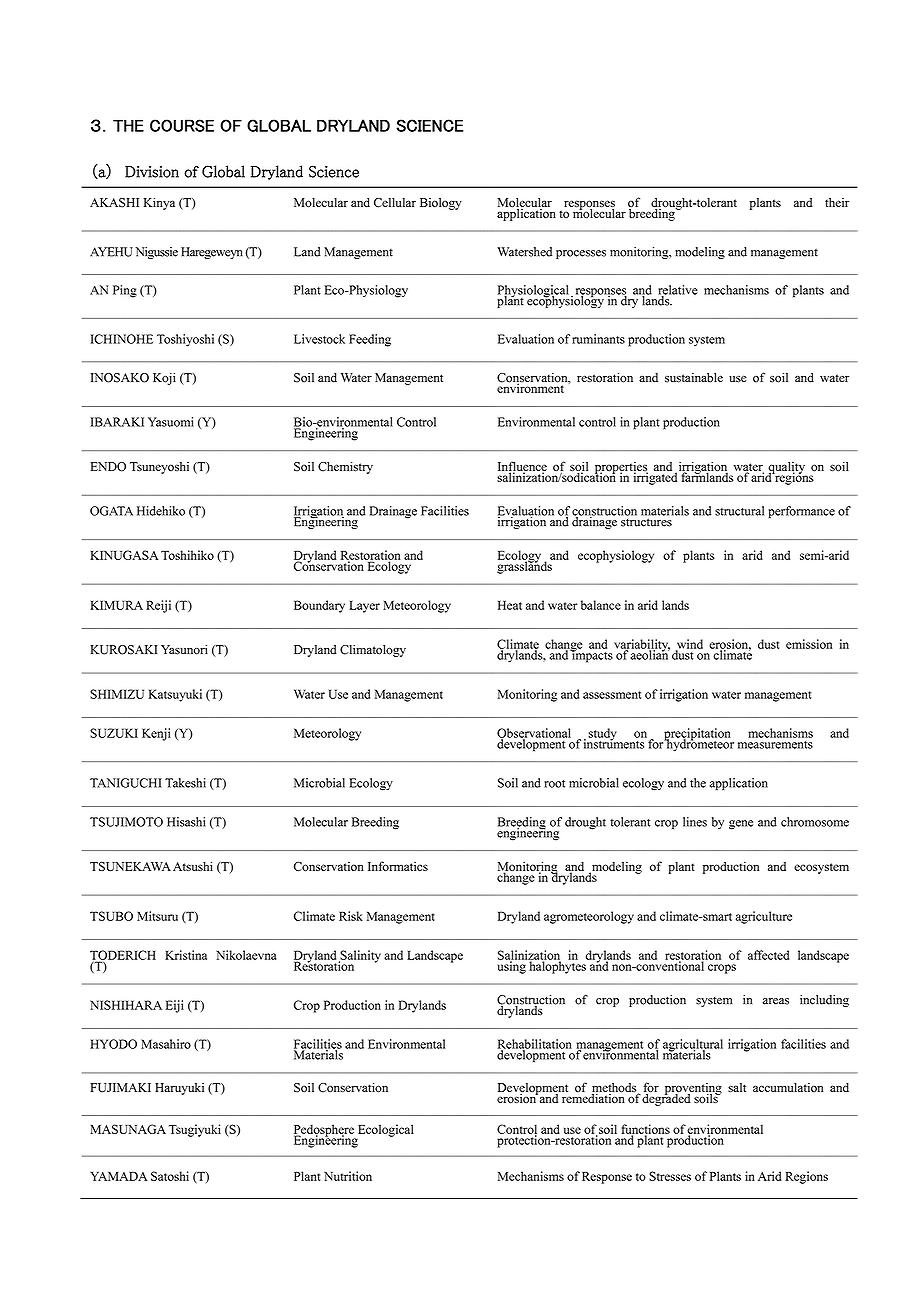 The width and height of the screenshot is (924, 1308). Describe the element at coordinates (182, 125) in the screenshot. I see `COURSE` at that location.
